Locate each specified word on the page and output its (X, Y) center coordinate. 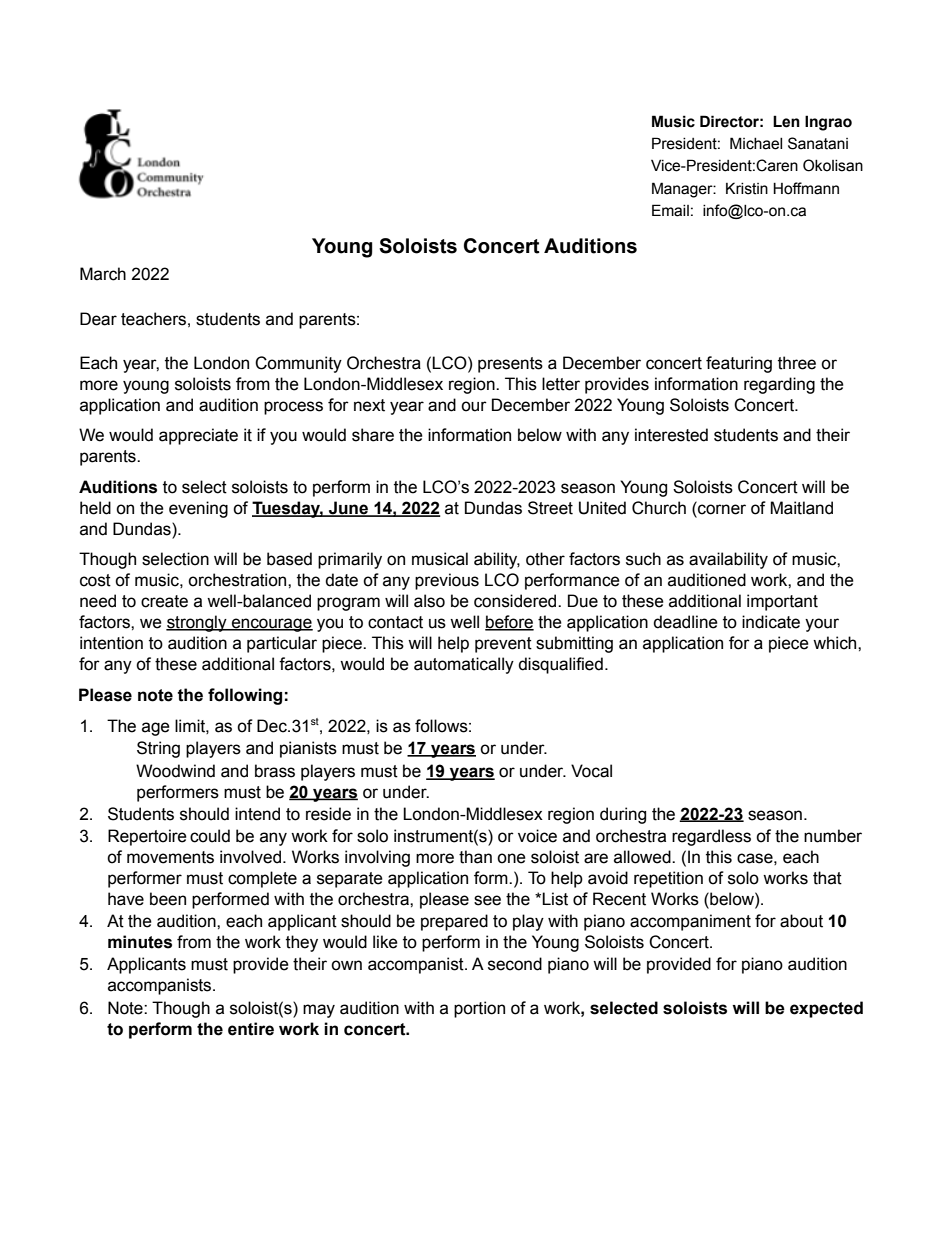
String (158, 749)
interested (671, 435)
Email (670, 210)
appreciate (198, 436)
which (836, 643)
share (373, 435)
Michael (756, 143)
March (103, 274)
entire (251, 1029)
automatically (464, 665)
